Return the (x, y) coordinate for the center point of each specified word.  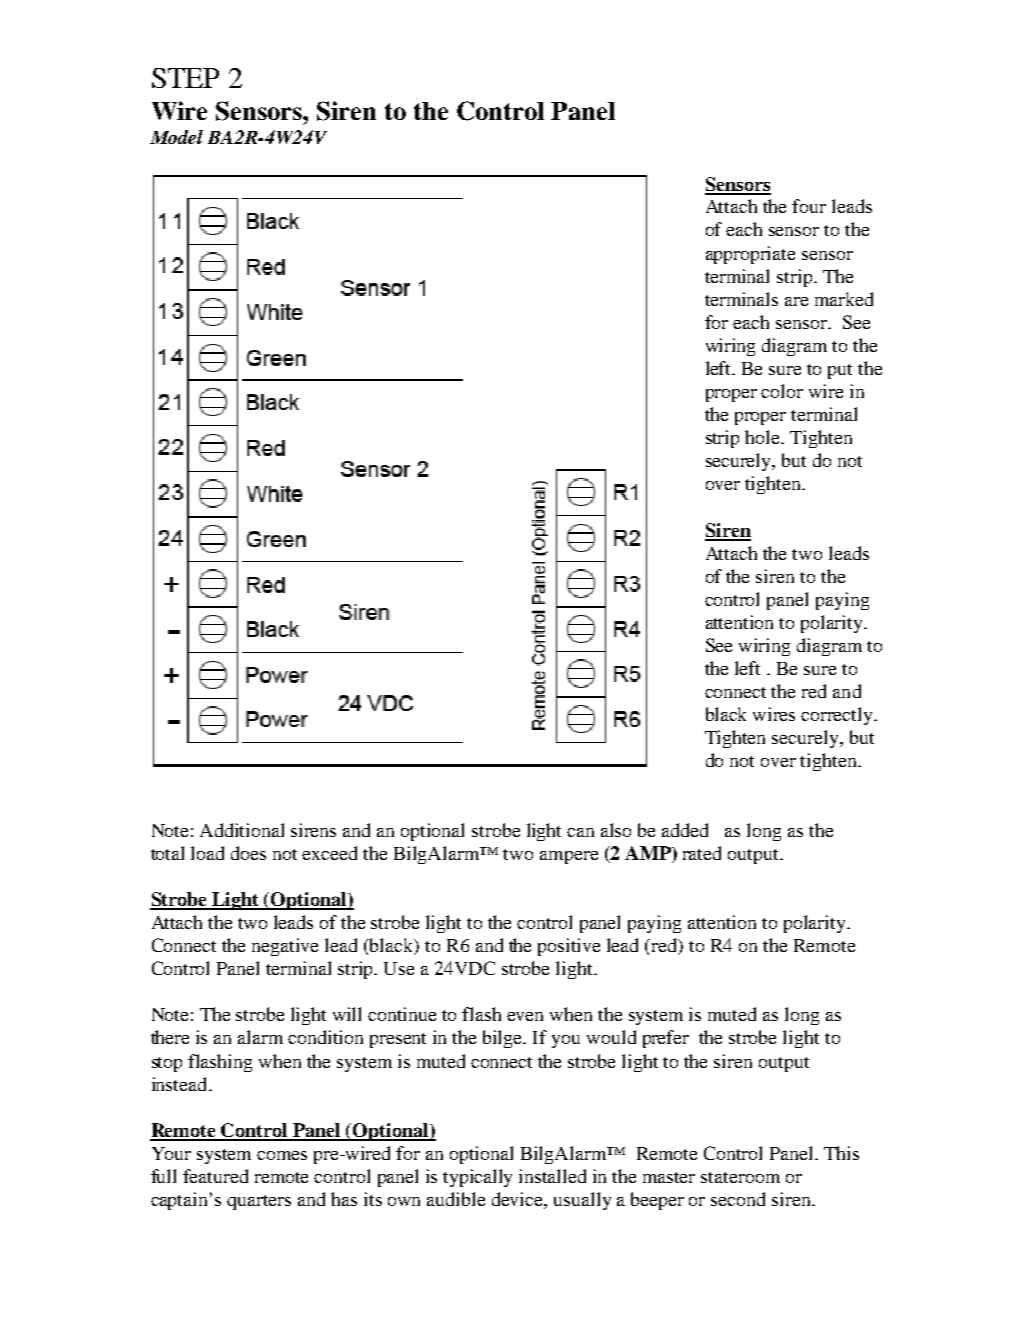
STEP (185, 78)
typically (477, 1178)
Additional (242, 830)
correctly (838, 716)
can (580, 832)
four (809, 206)
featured (215, 1176)
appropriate (750, 255)
